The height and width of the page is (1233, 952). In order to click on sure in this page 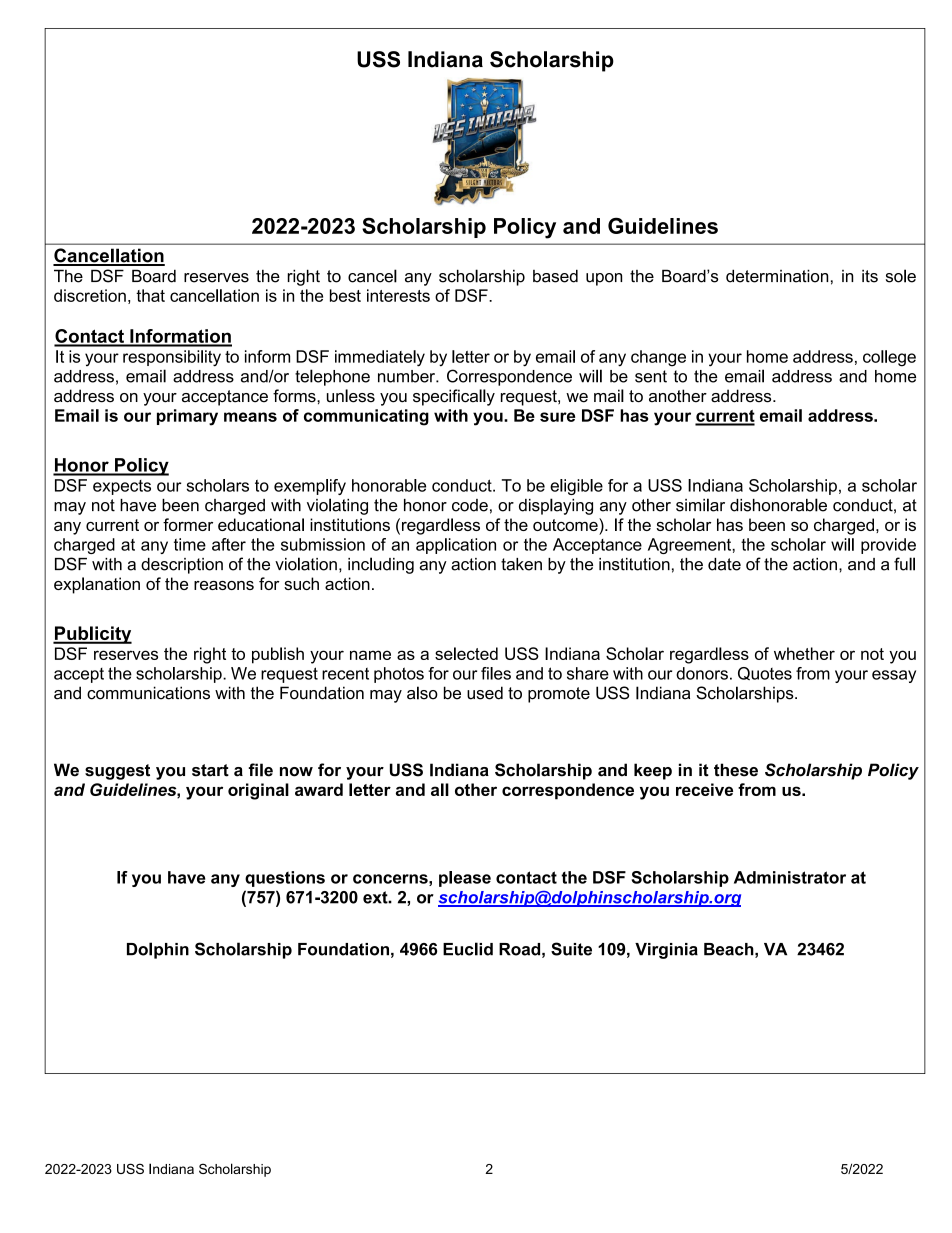, I will do `click(557, 417)`.
